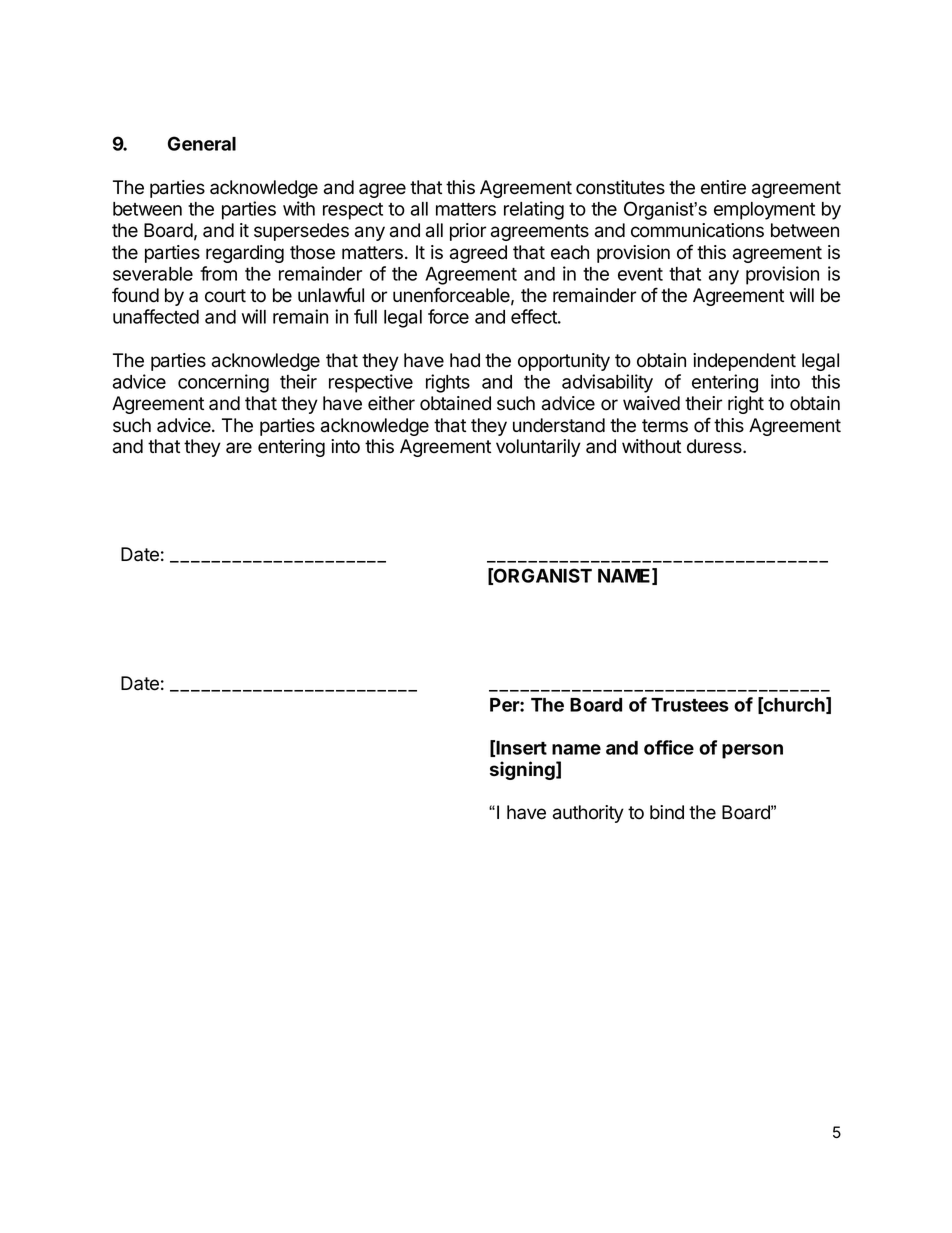  Describe the element at coordinates (744, 362) in the document. I see `independent` at that location.
